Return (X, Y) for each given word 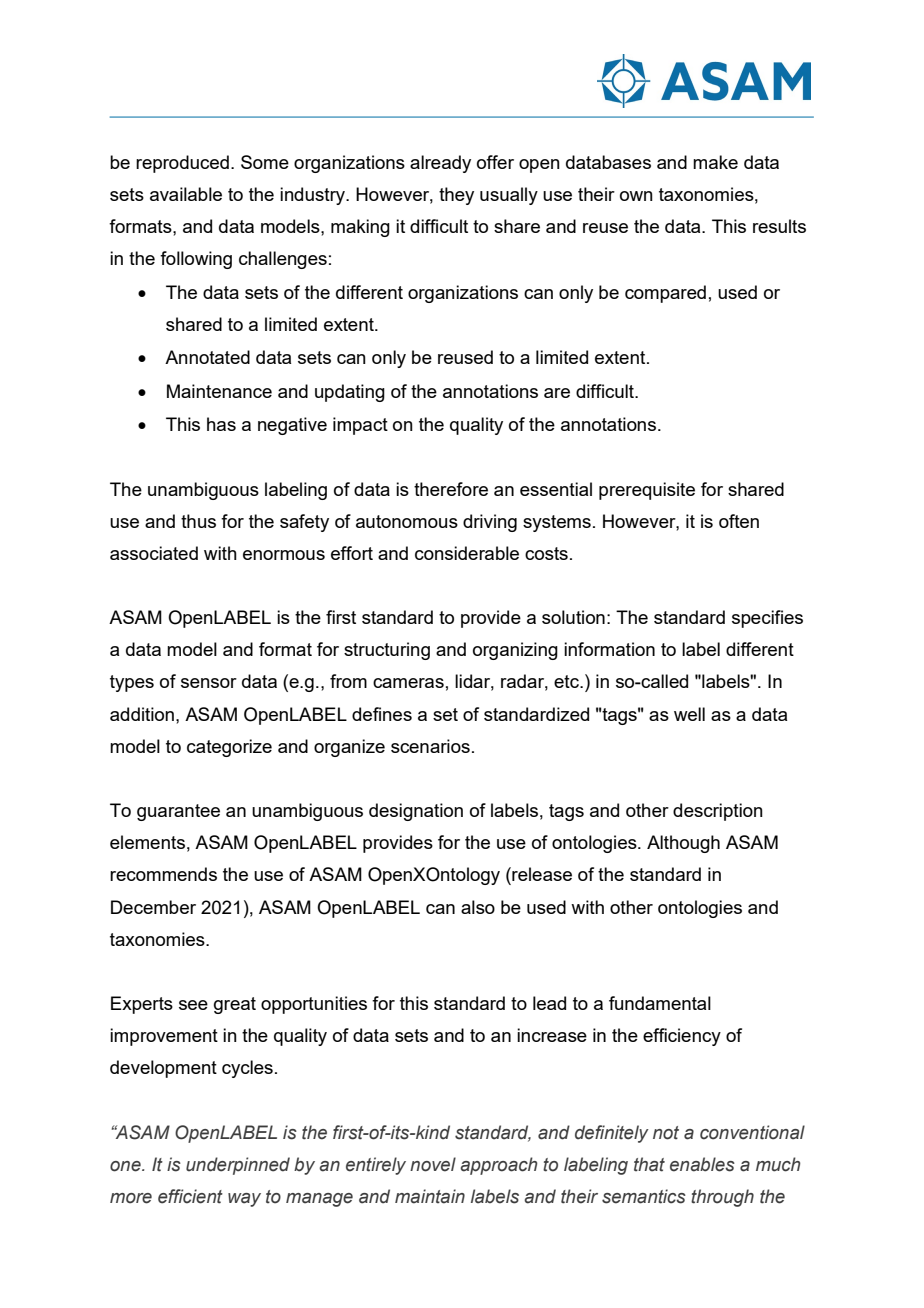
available (186, 194)
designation (416, 812)
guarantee (178, 812)
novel (433, 1164)
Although (683, 844)
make (715, 162)
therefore (451, 489)
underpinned (238, 1166)
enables (702, 1164)
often (739, 521)
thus (198, 521)
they (456, 196)
